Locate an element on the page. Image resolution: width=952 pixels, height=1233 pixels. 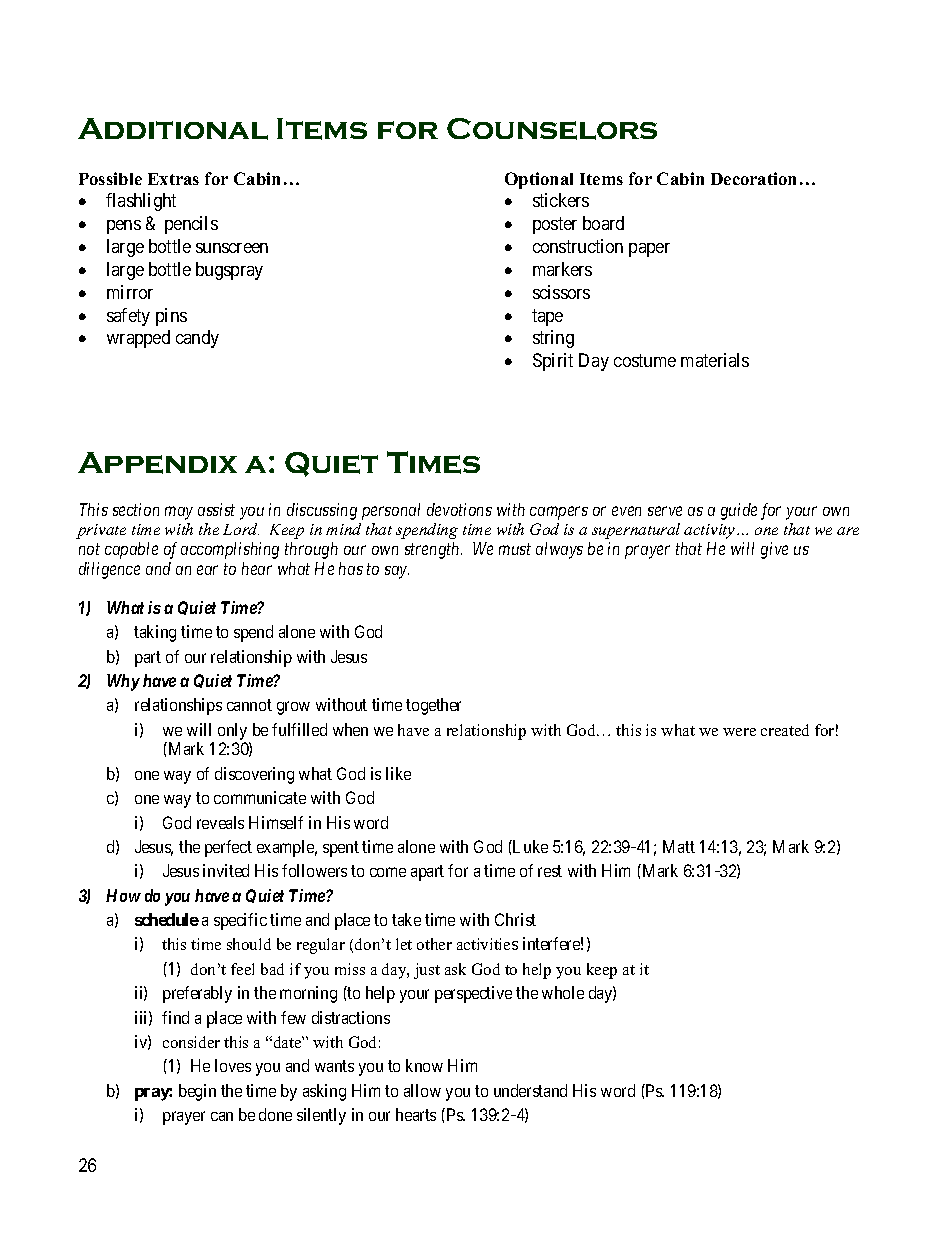
Appendix is located at coordinates (157, 463).
